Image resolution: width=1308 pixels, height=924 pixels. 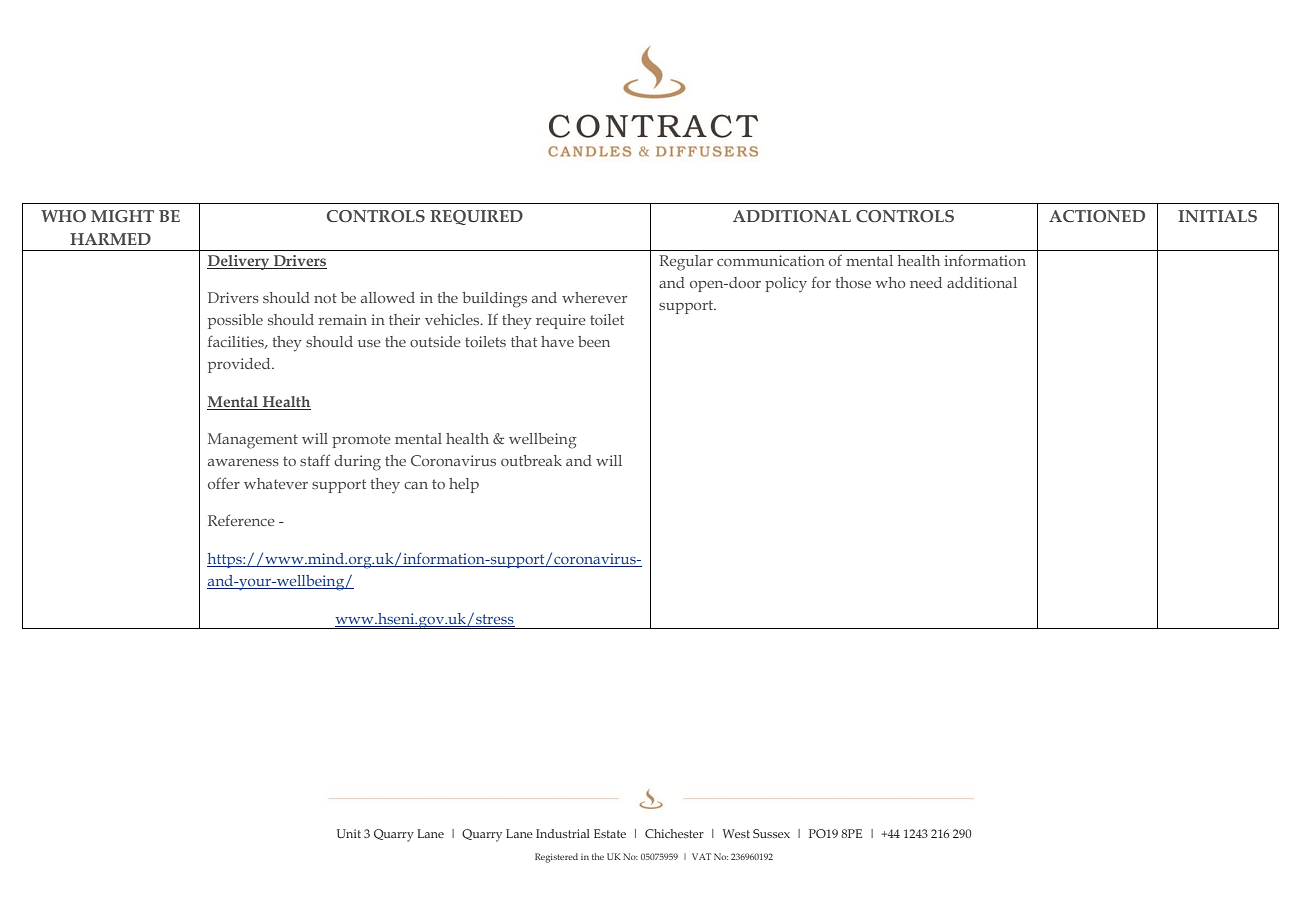 I want to click on help, so click(x=464, y=485).
